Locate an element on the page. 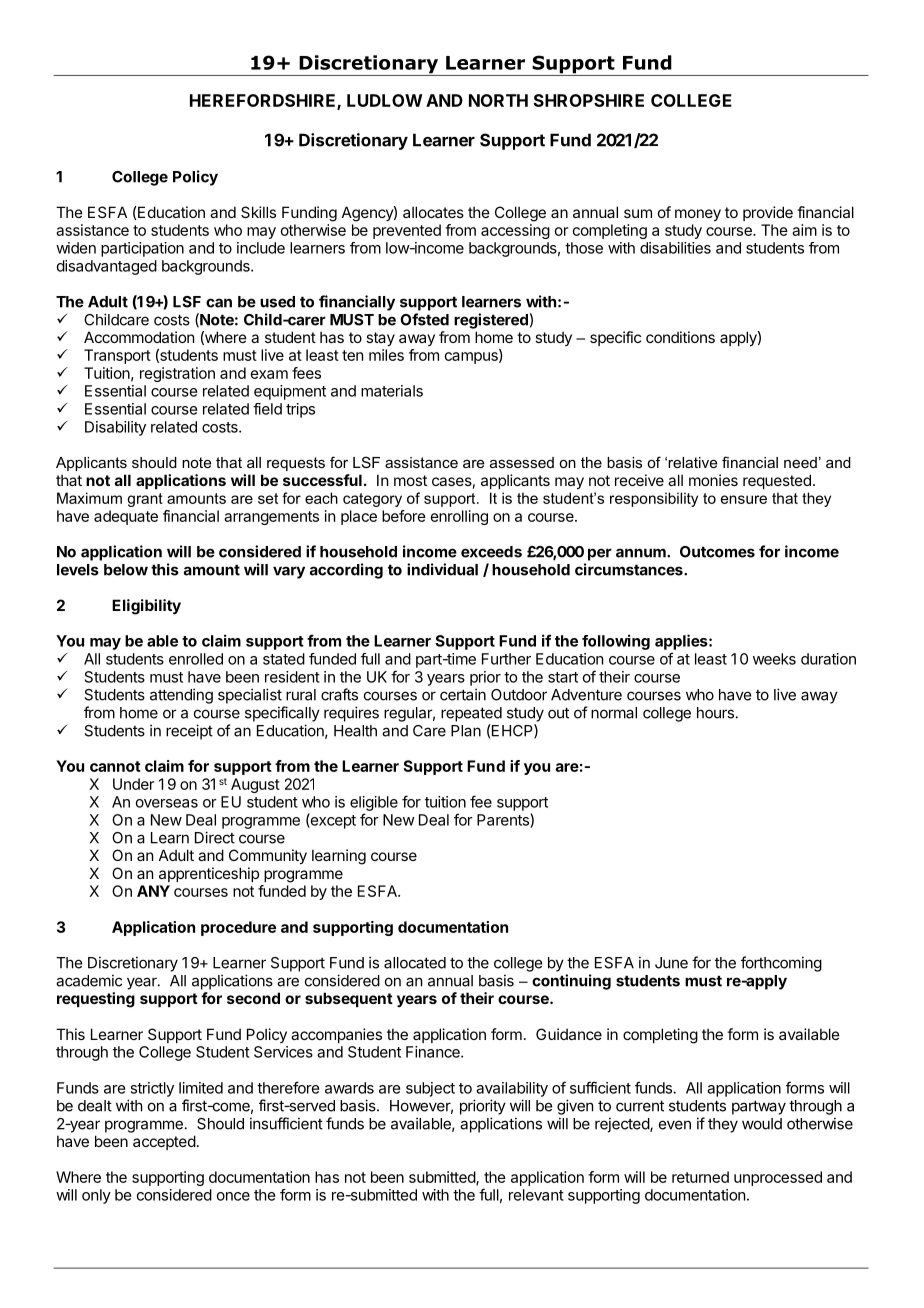 The width and height of the page is (924, 1308). Skills is located at coordinates (258, 212).
